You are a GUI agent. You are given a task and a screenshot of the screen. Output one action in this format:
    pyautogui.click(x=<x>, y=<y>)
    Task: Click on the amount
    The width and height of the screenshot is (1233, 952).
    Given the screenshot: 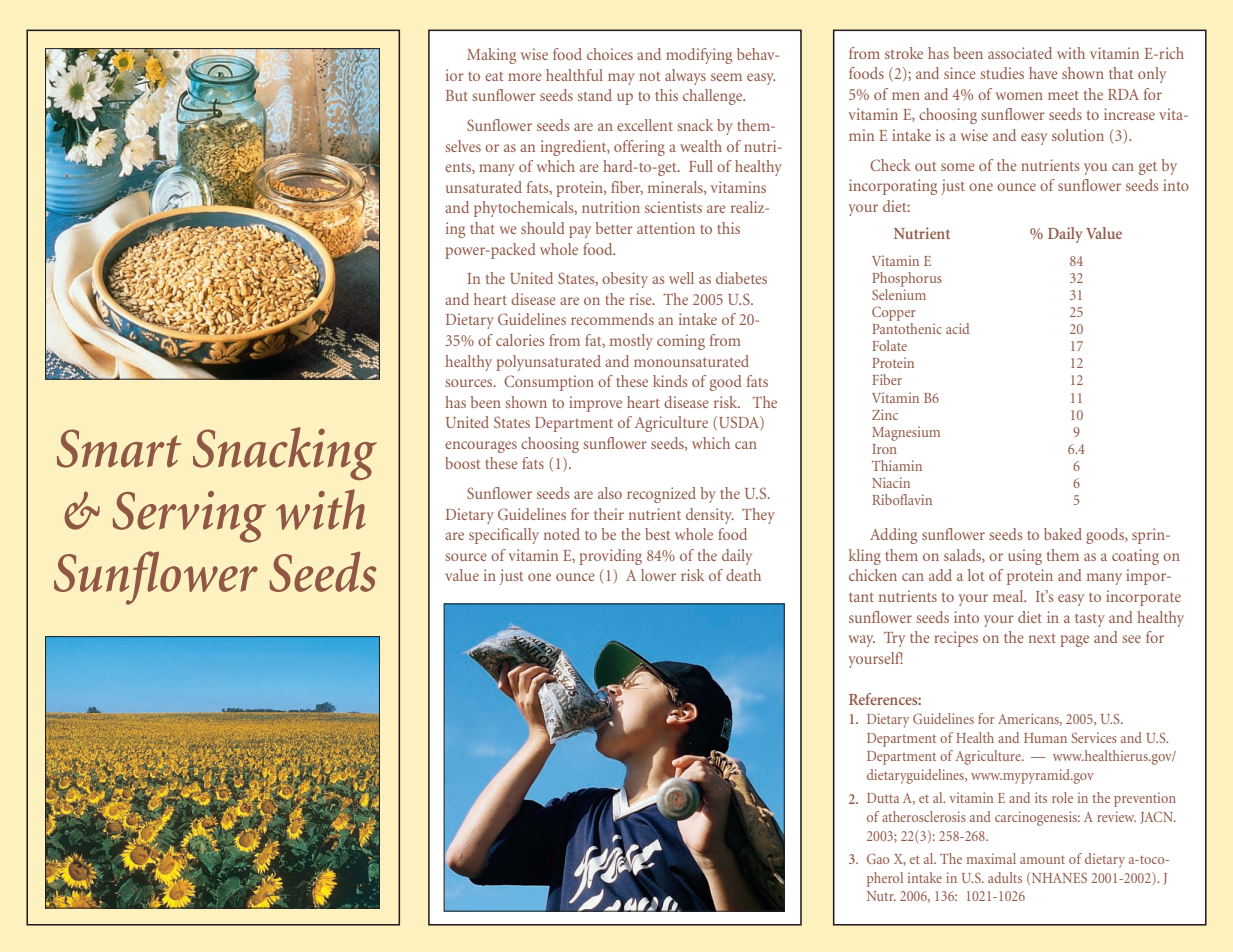 What is the action you would take?
    pyautogui.click(x=1042, y=860)
